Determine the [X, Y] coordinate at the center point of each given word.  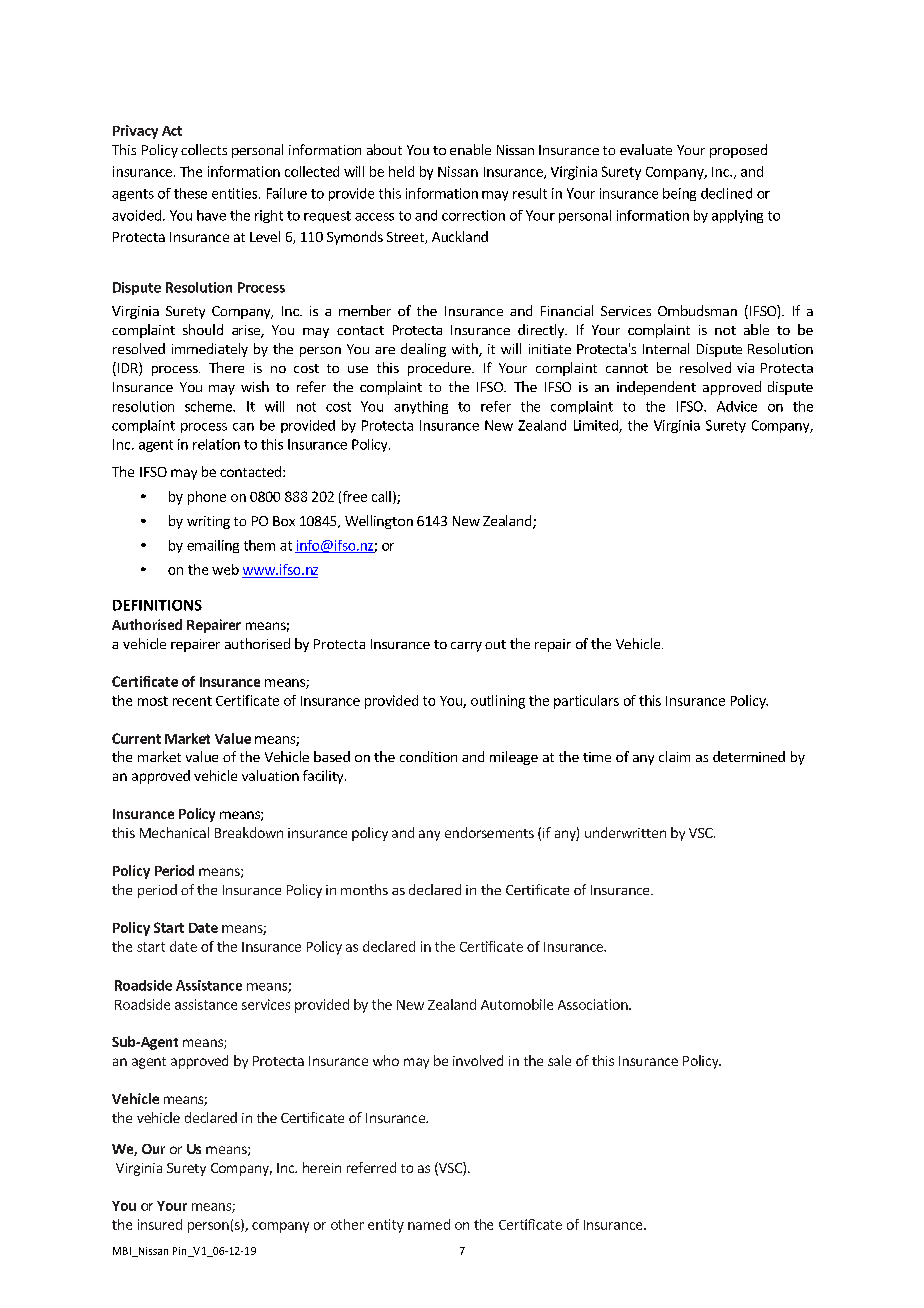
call [381, 496]
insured [160, 1224]
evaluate [646, 149]
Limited [597, 426]
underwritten [625, 832]
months [364, 889]
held [401, 171]
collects [204, 149]
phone [207, 498]
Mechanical [174, 832]
